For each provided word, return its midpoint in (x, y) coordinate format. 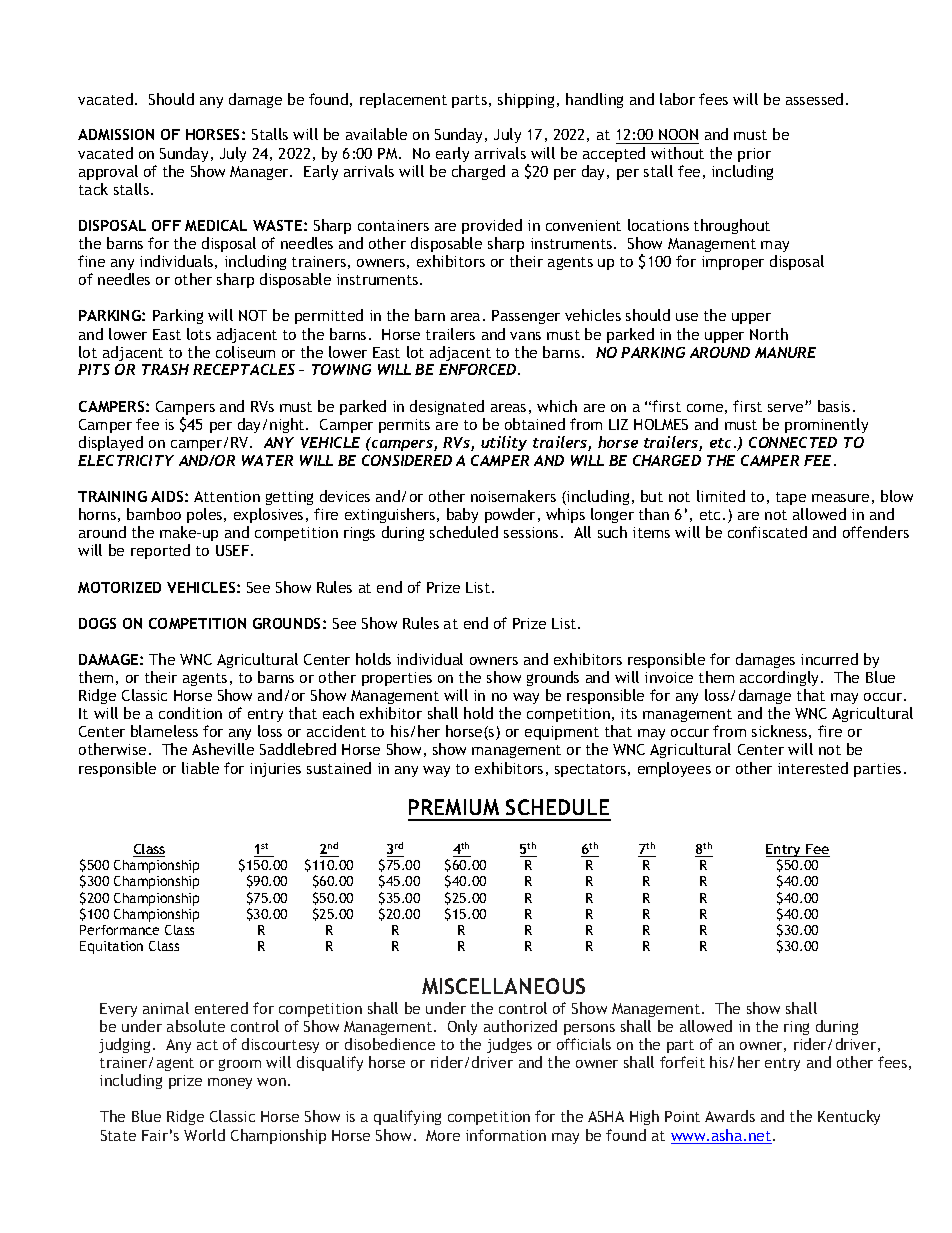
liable (200, 768)
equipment (562, 733)
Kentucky (849, 1117)
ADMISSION (116, 134)
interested (813, 768)
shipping (526, 100)
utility (504, 443)
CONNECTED (793, 442)
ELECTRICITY (126, 460)
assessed (814, 99)
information (506, 1135)
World (204, 1135)
